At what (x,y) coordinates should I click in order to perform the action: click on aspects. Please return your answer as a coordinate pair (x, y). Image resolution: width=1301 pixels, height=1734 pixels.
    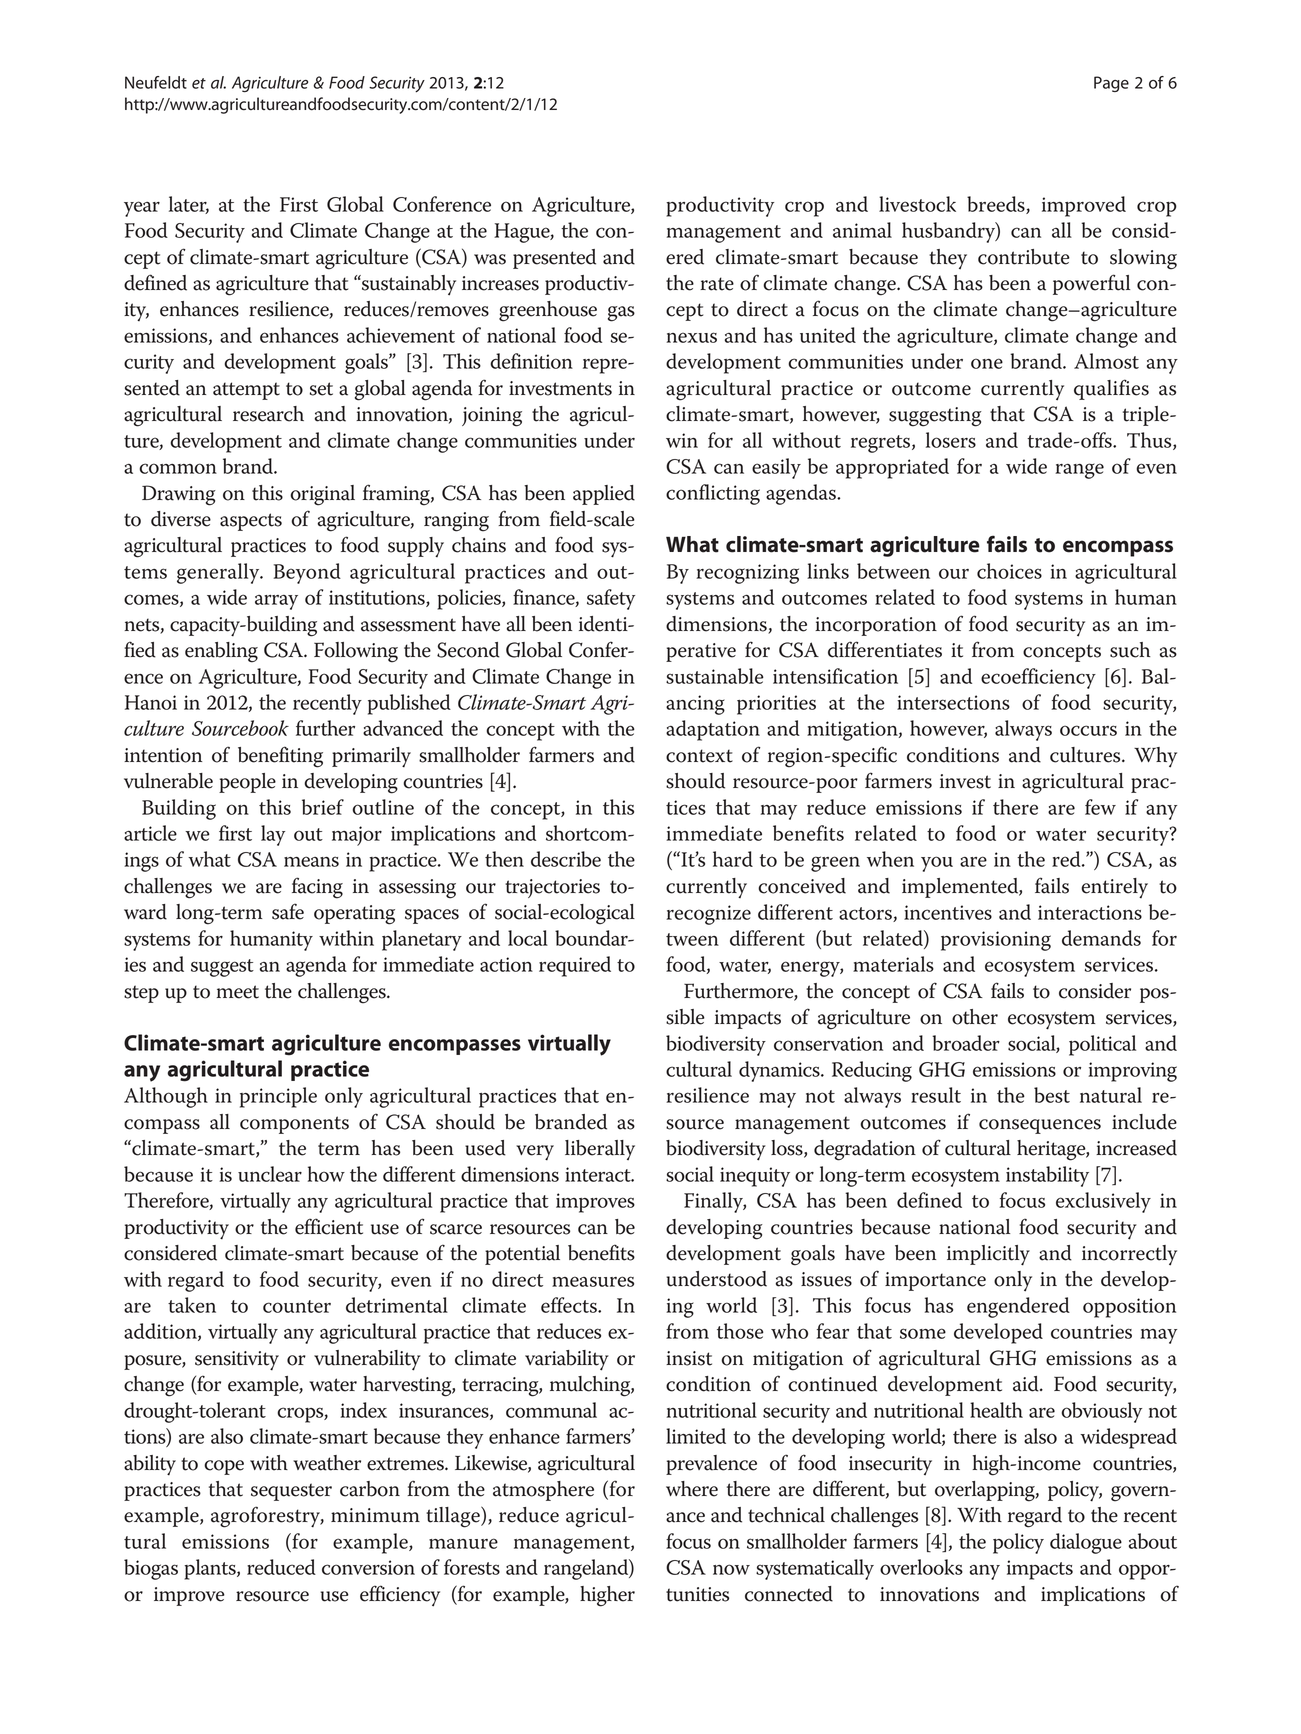
    Looking at the image, I should click on (251, 522).
